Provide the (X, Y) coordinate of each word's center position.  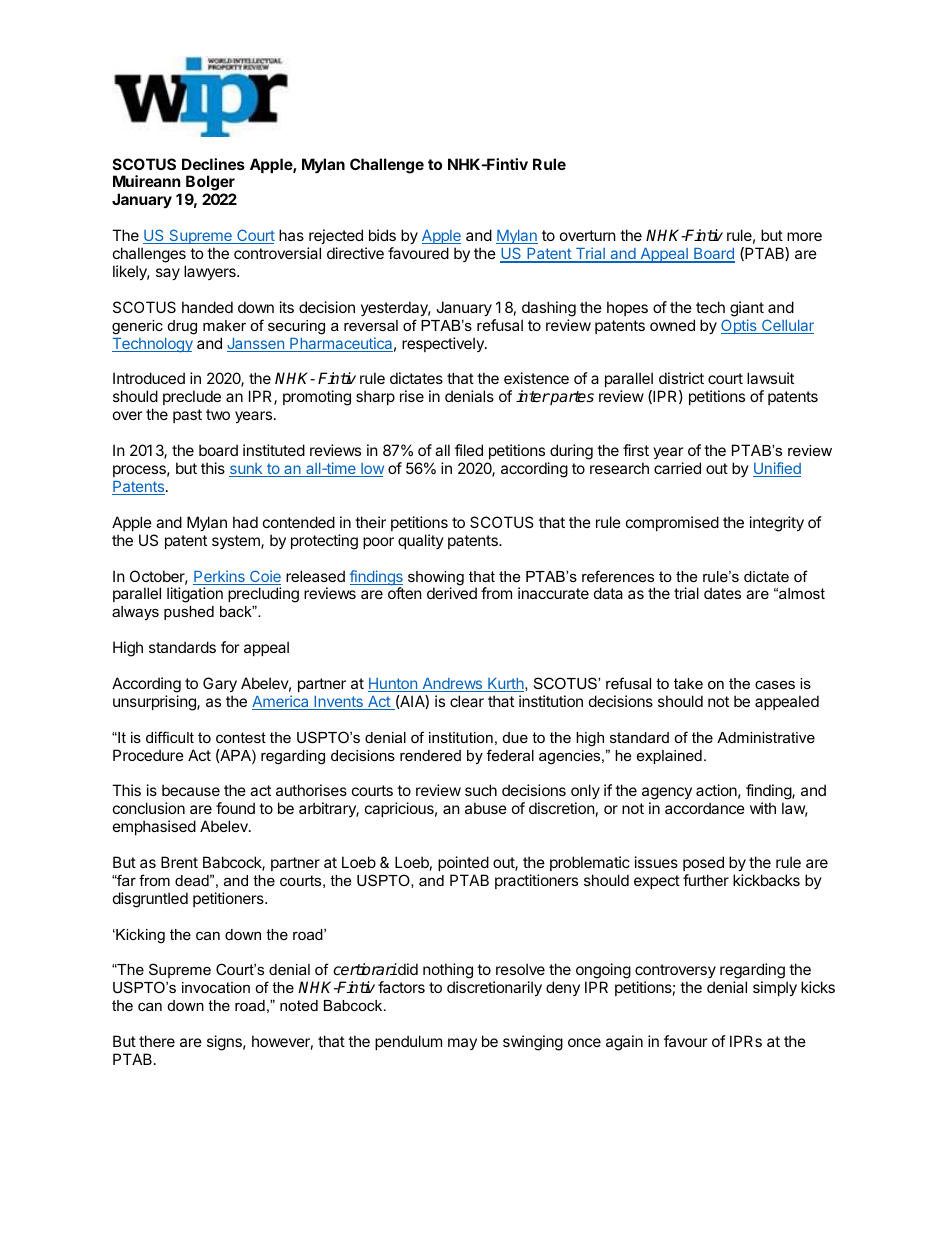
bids (382, 235)
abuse (486, 808)
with (763, 808)
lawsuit (770, 378)
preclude (192, 397)
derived (452, 593)
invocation (216, 987)
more (804, 236)
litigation (195, 595)
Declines (213, 164)
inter (533, 396)
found (235, 808)
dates (722, 593)
